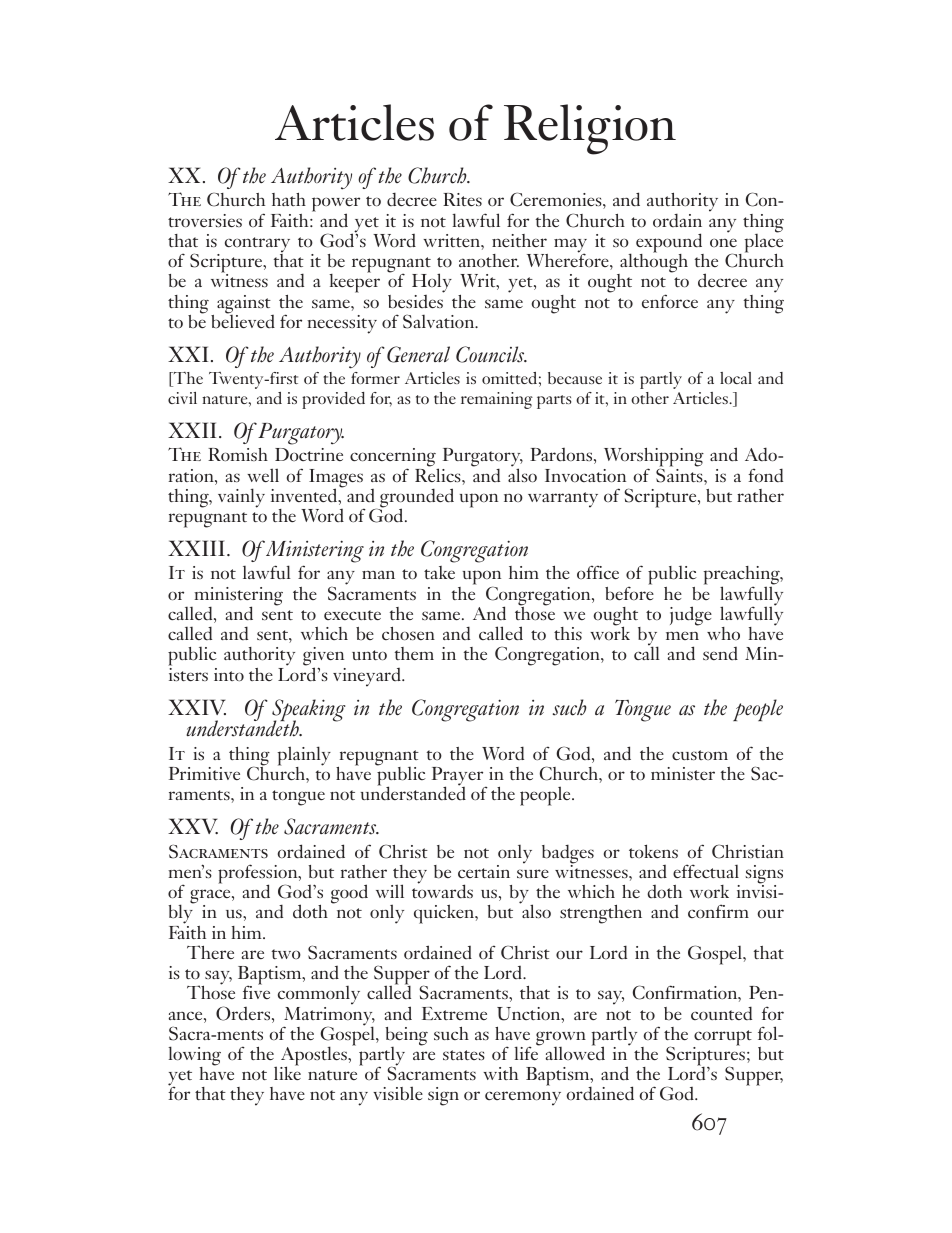 This screenshot has height=1233, width=952. Describe the element at coordinates (287, 1072) in the screenshot. I see `like` at that location.
